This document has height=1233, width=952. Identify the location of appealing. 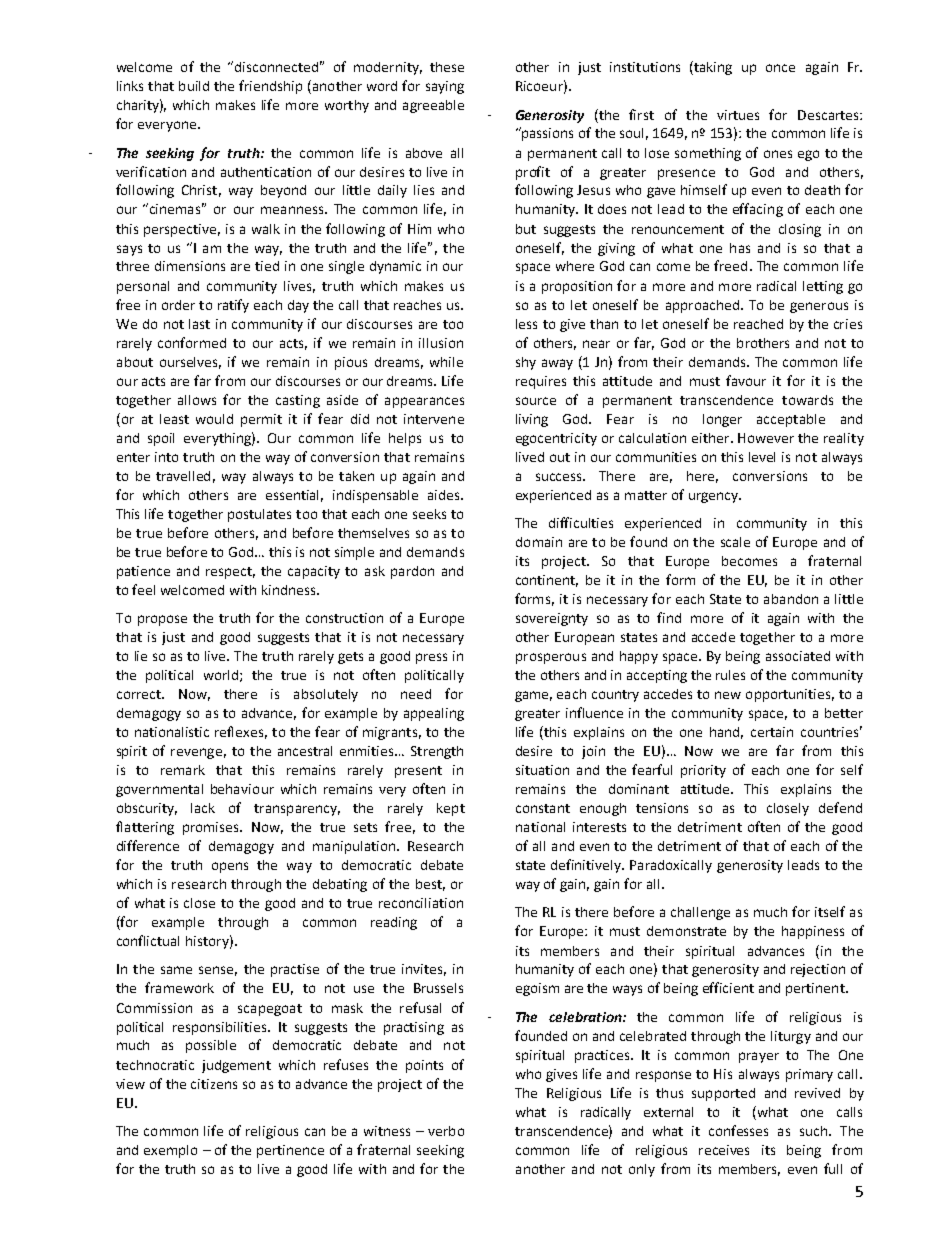
(434, 714).
